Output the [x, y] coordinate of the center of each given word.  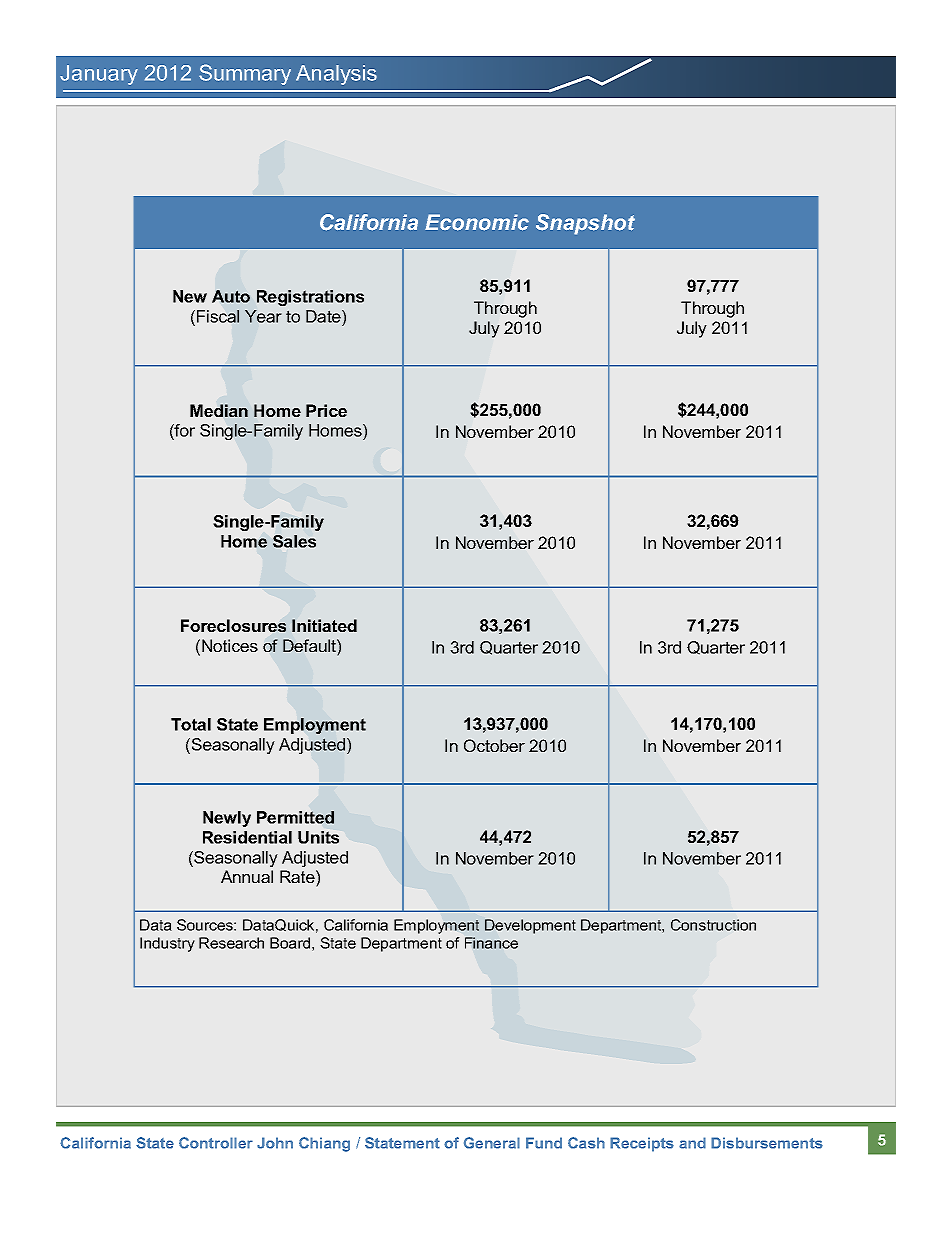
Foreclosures [233, 625]
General [492, 1143]
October [494, 745]
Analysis [336, 75]
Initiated [324, 625]
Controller [216, 1143]
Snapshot [585, 224]
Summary [245, 74]
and [692, 1143]
